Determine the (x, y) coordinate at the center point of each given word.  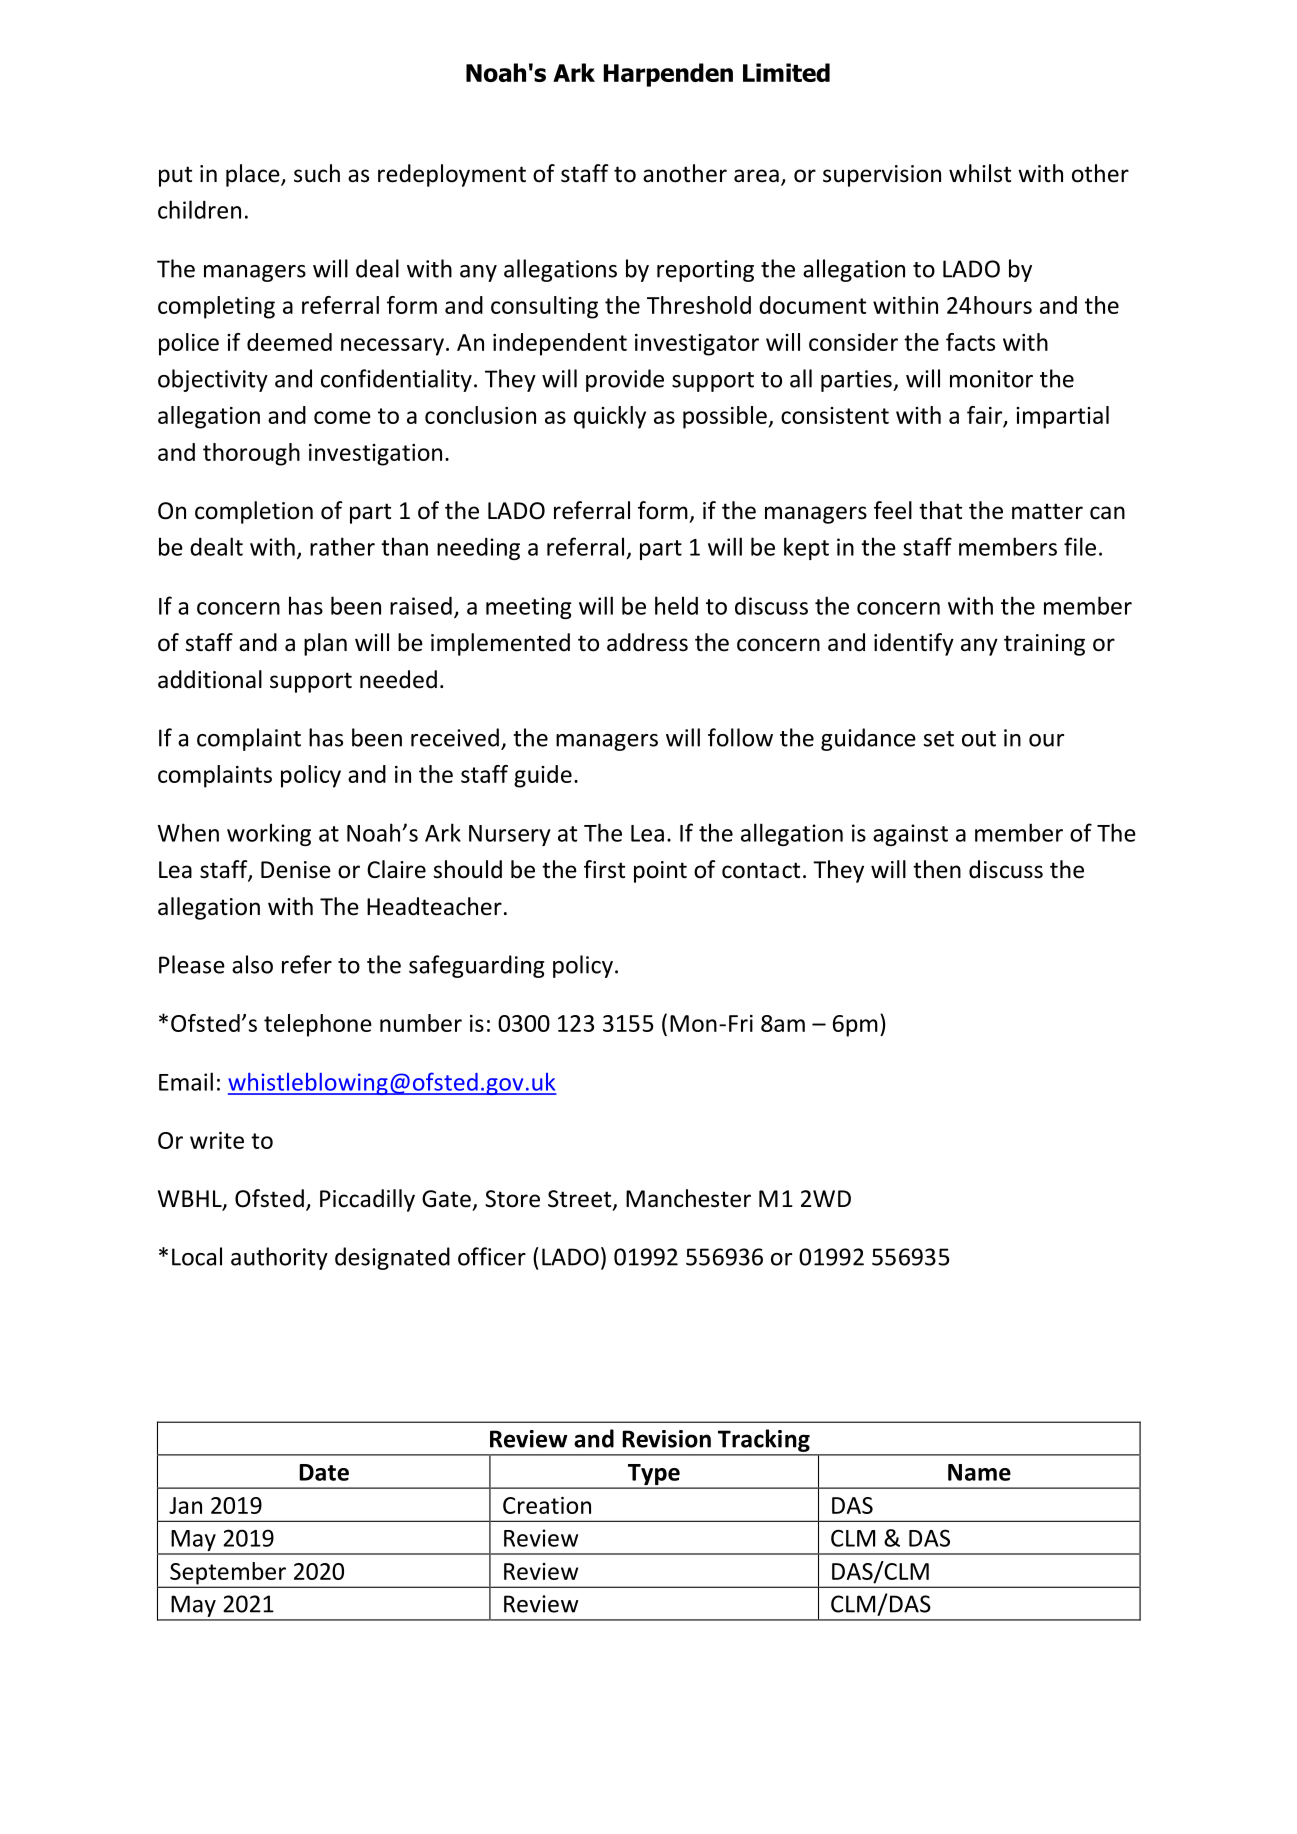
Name (979, 1472)
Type (653, 1476)
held (676, 605)
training (1044, 645)
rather (342, 546)
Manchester (688, 1198)
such (317, 173)
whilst (980, 173)
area (756, 176)
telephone (318, 1025)
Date (324, 1472)
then (937, 869)
